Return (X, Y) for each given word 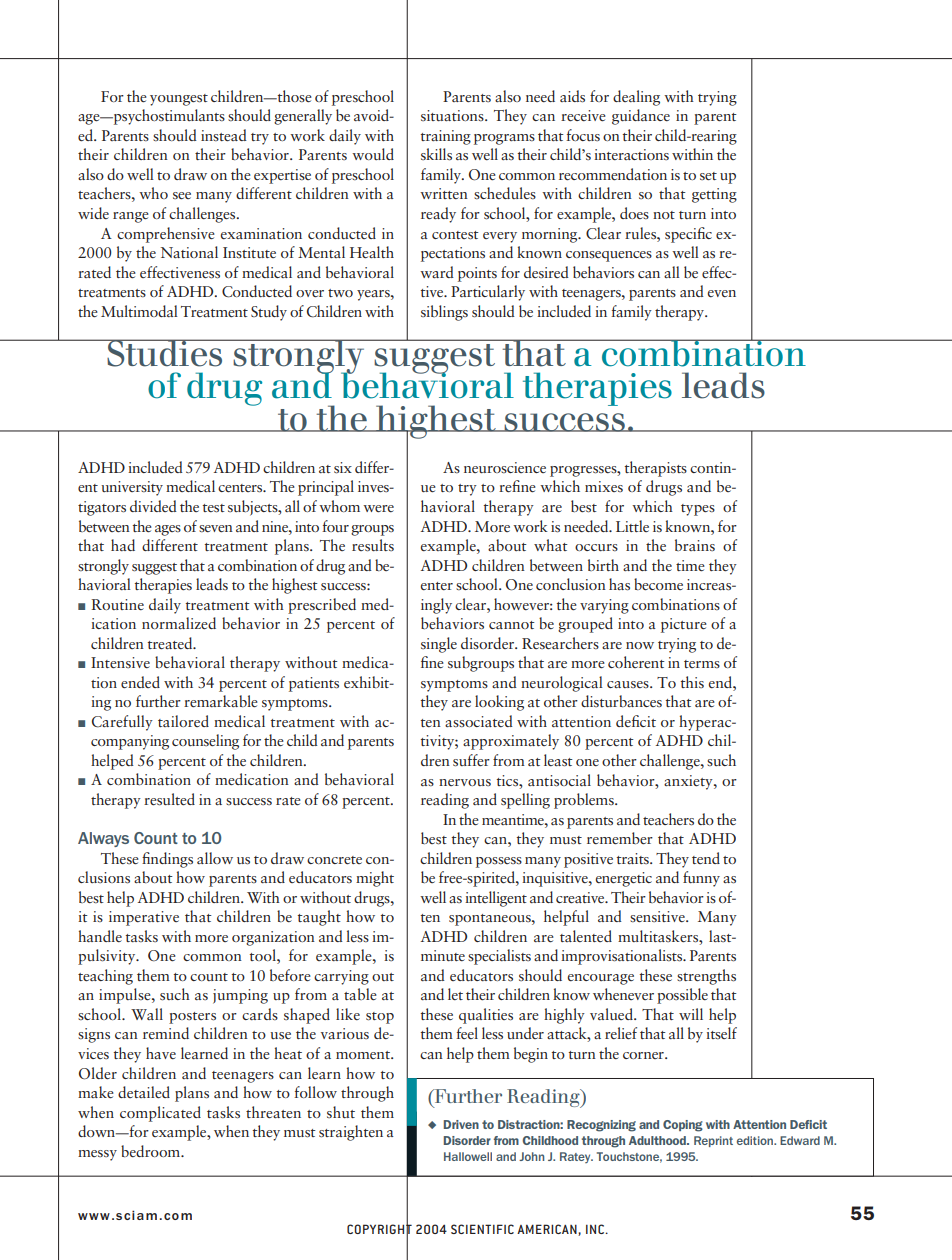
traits (634, 858)
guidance (641, 117)
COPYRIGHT (379, 1229)
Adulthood (658, 1140)
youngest (179, 100)
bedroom (152, 1151)
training (446, 137)
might (375, 879)
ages (168, 530)
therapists (656, 469)
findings (167, 860)
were (378, 508)
